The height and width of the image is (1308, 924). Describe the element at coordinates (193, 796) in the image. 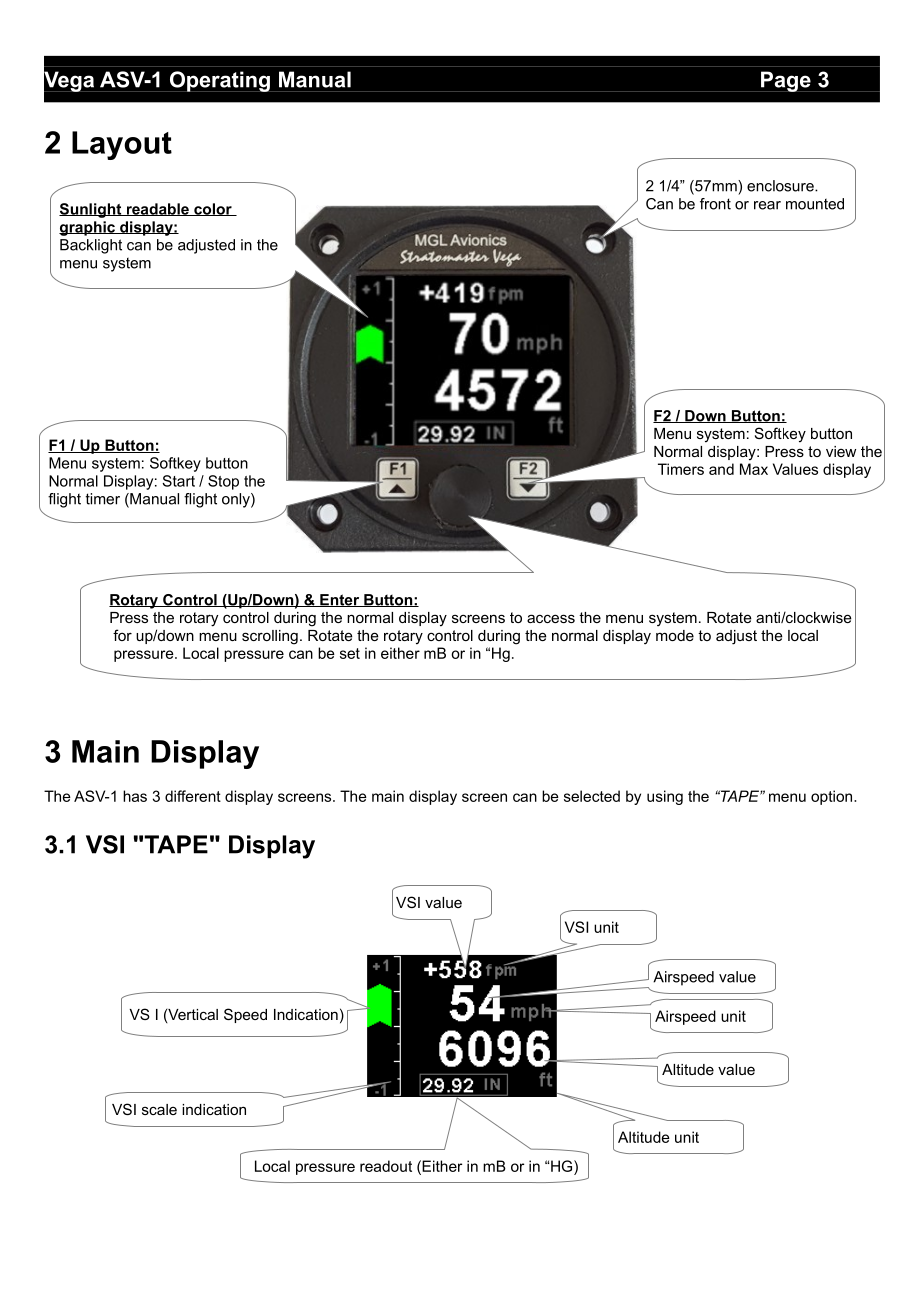

I see `different` at that location.
